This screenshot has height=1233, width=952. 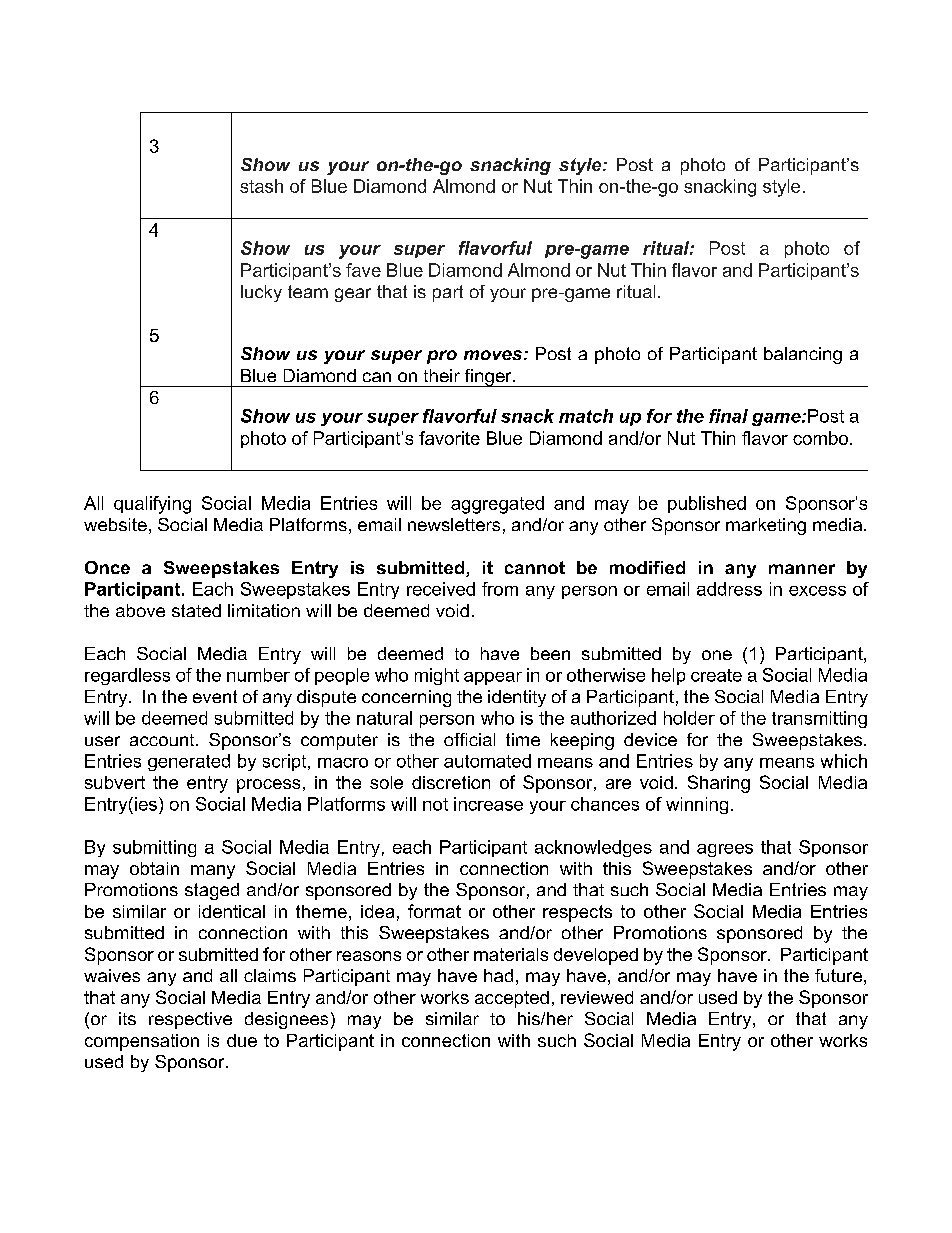 I want to click on generated, so click(x=189, y=762).
